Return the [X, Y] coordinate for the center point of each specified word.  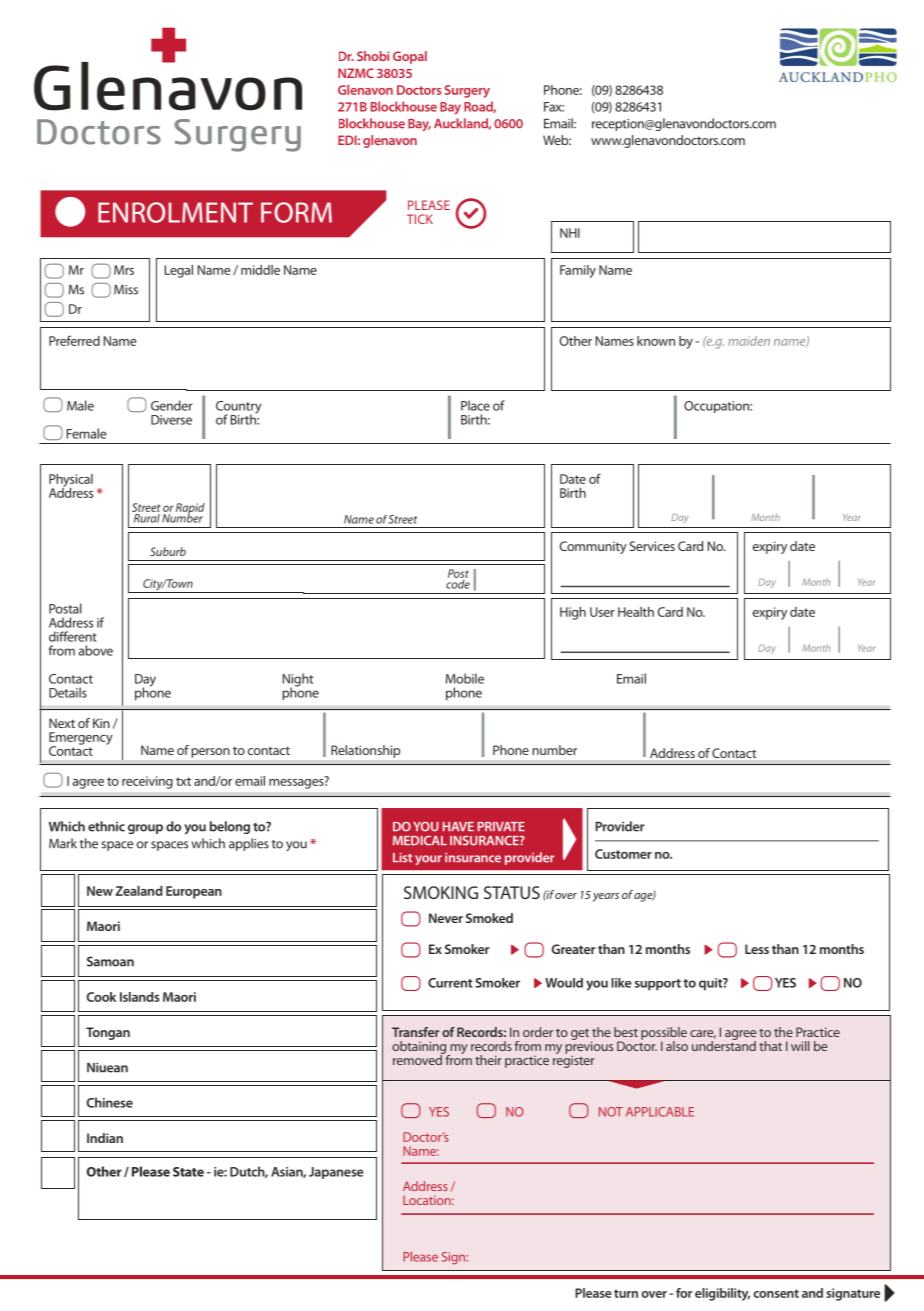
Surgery [467, 91]
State [188, 1172]
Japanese [336, 1173]
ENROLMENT [175, 212]
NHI [570, 233]
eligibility [722, 1294]
